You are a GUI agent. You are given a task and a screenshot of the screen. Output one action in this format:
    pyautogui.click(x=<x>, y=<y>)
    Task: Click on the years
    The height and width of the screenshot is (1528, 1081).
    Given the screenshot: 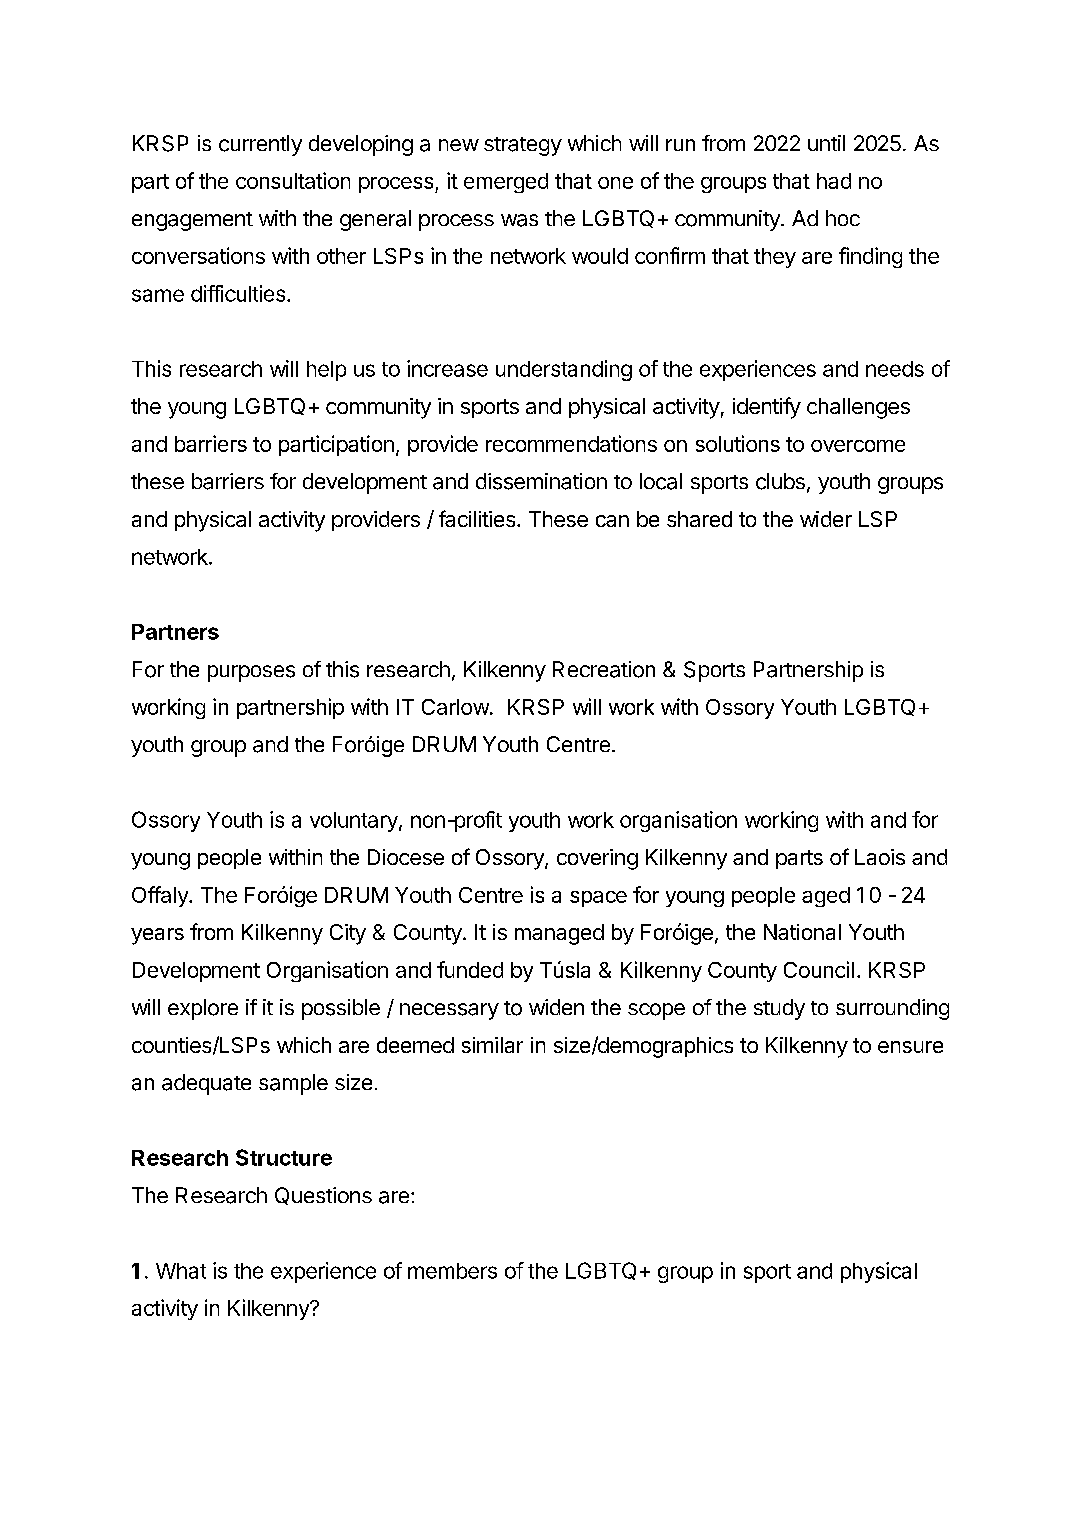 What is the action you would take?
    pyautogui.click(x=157, y=936)
